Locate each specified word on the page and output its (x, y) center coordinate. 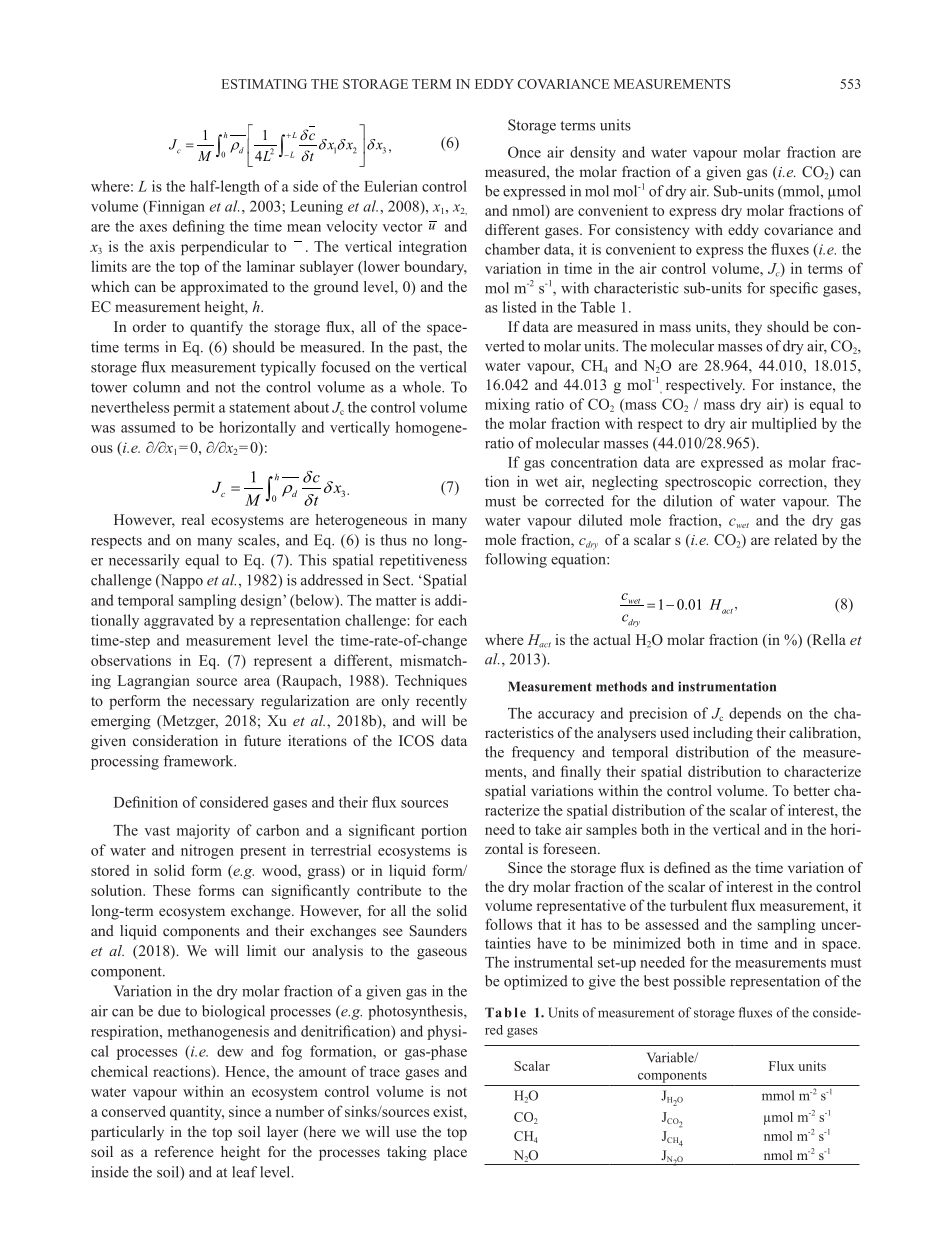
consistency (652, 231)
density (593, 153)
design (262, 601)
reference (183, 1151)
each (452, 620)
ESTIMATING (264, 84)
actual (612, 639)
